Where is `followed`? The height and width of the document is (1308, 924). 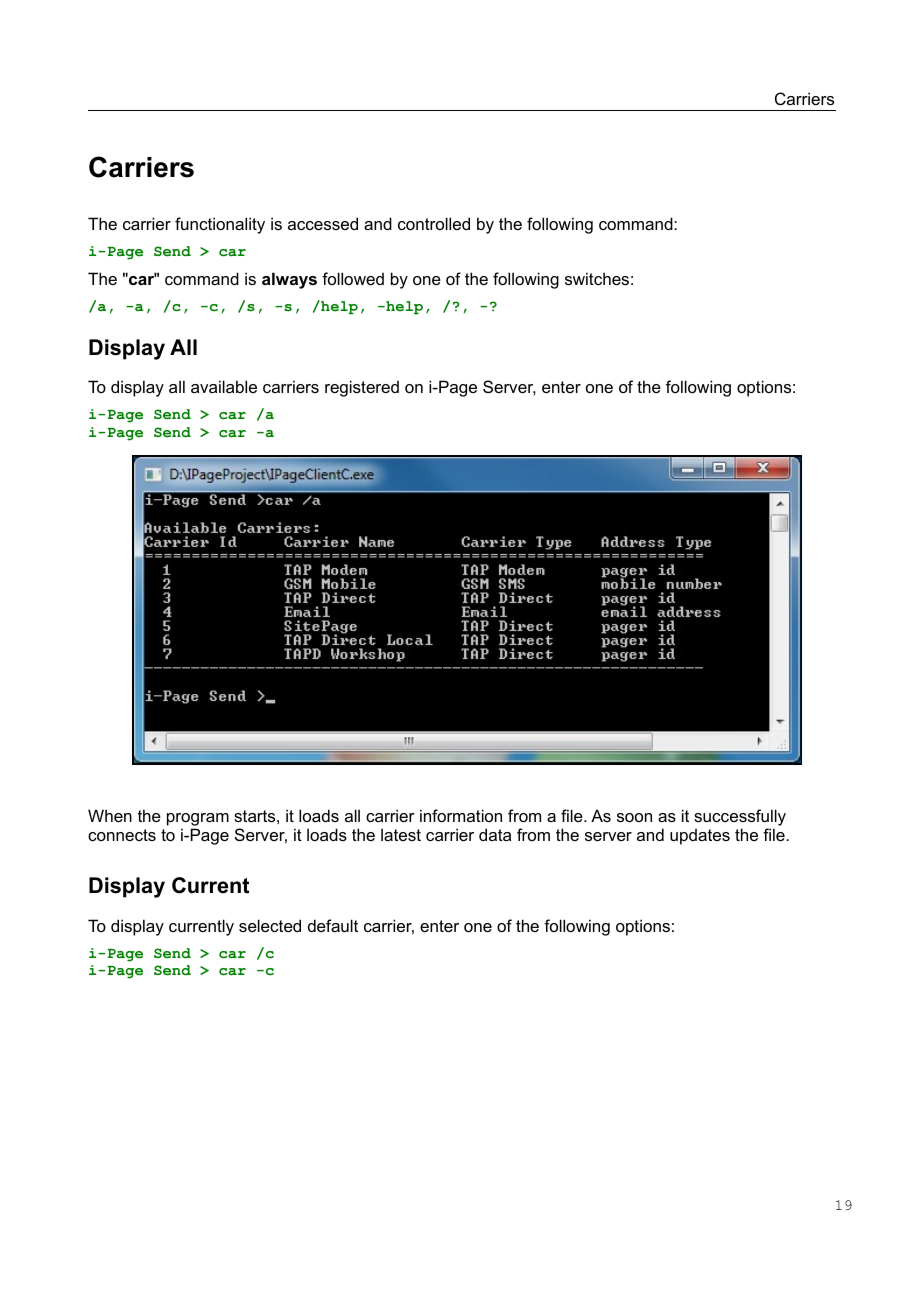
followed is located at coordinates (353, 278).
